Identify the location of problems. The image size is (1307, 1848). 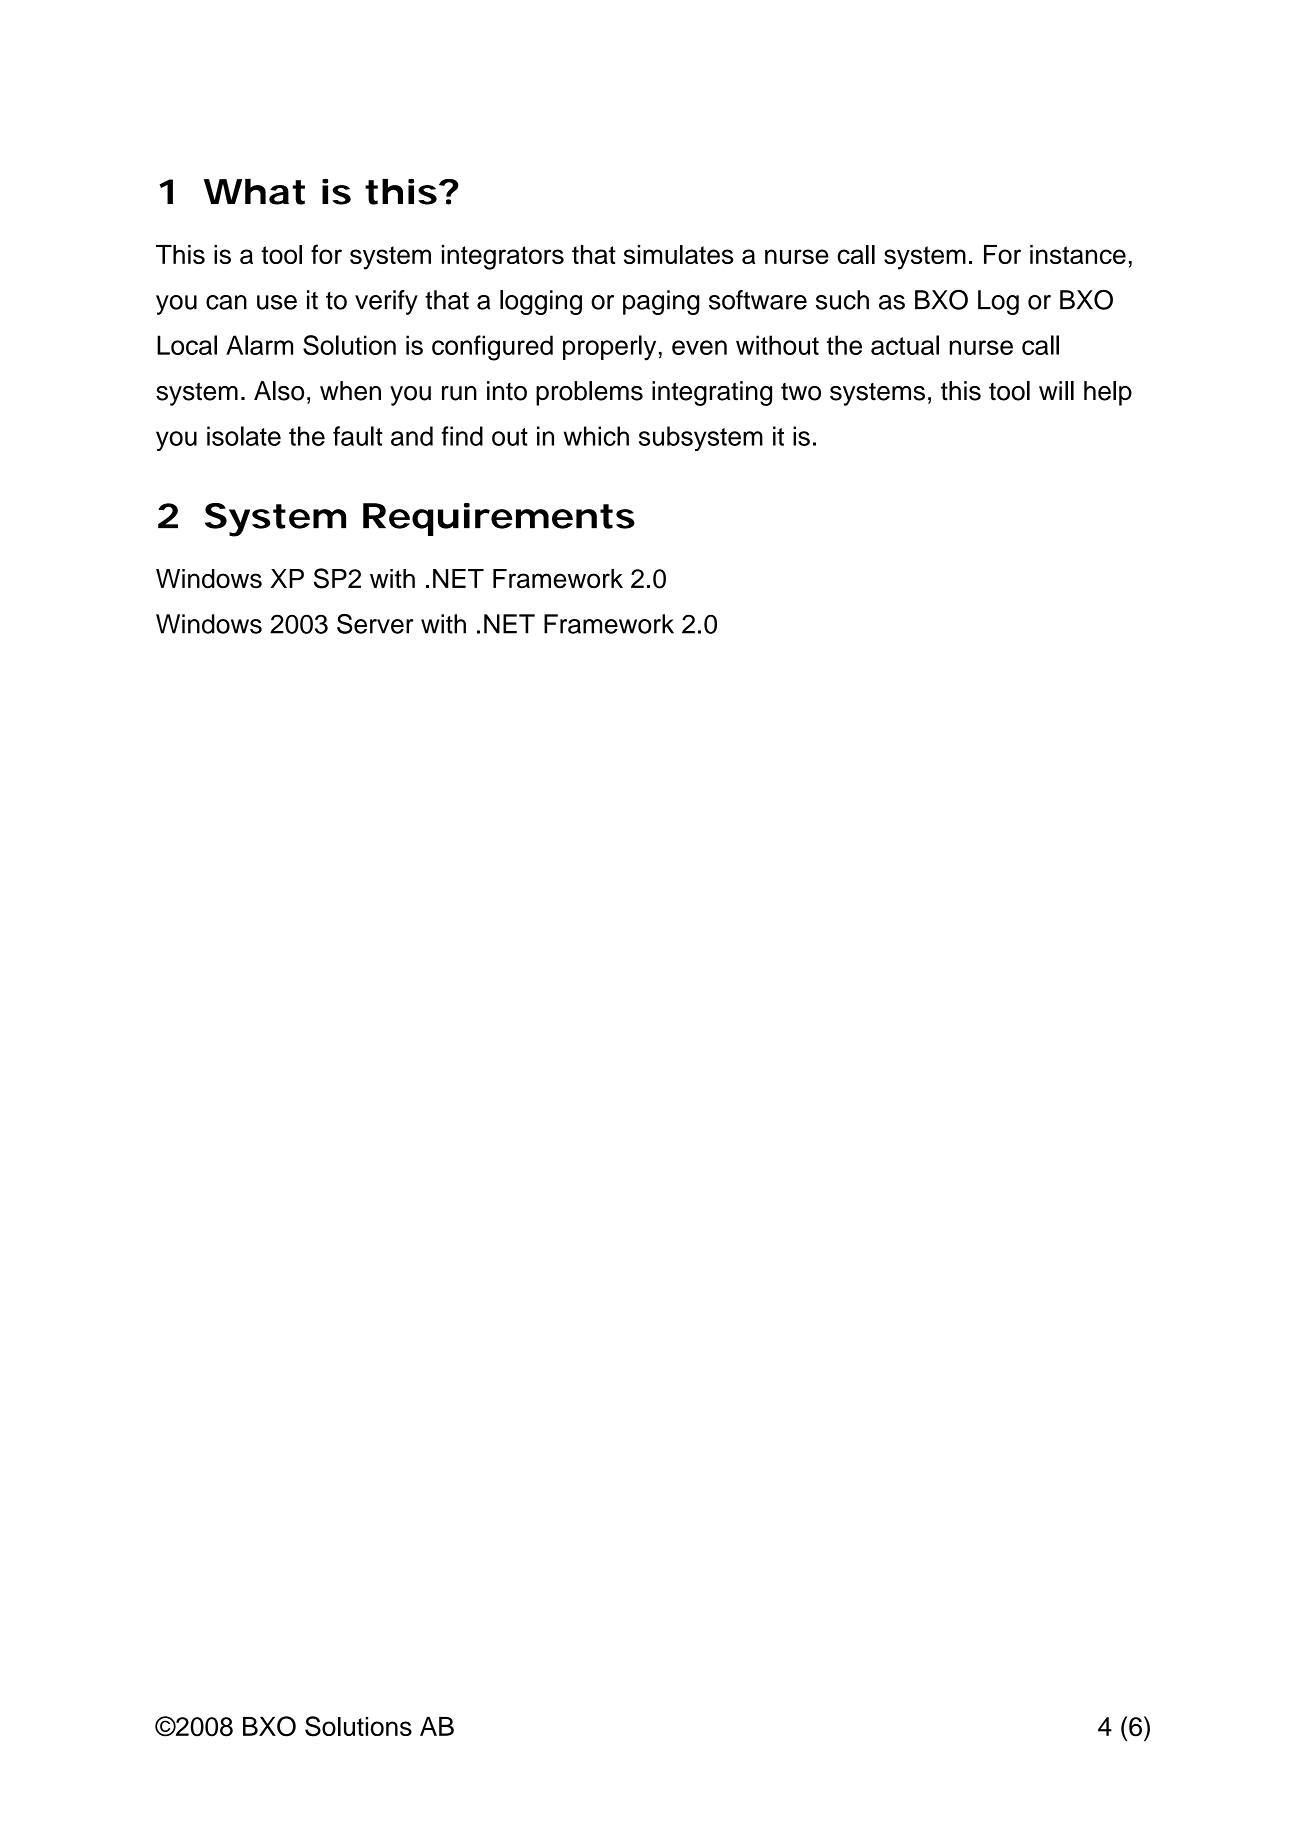
(589, 393).
